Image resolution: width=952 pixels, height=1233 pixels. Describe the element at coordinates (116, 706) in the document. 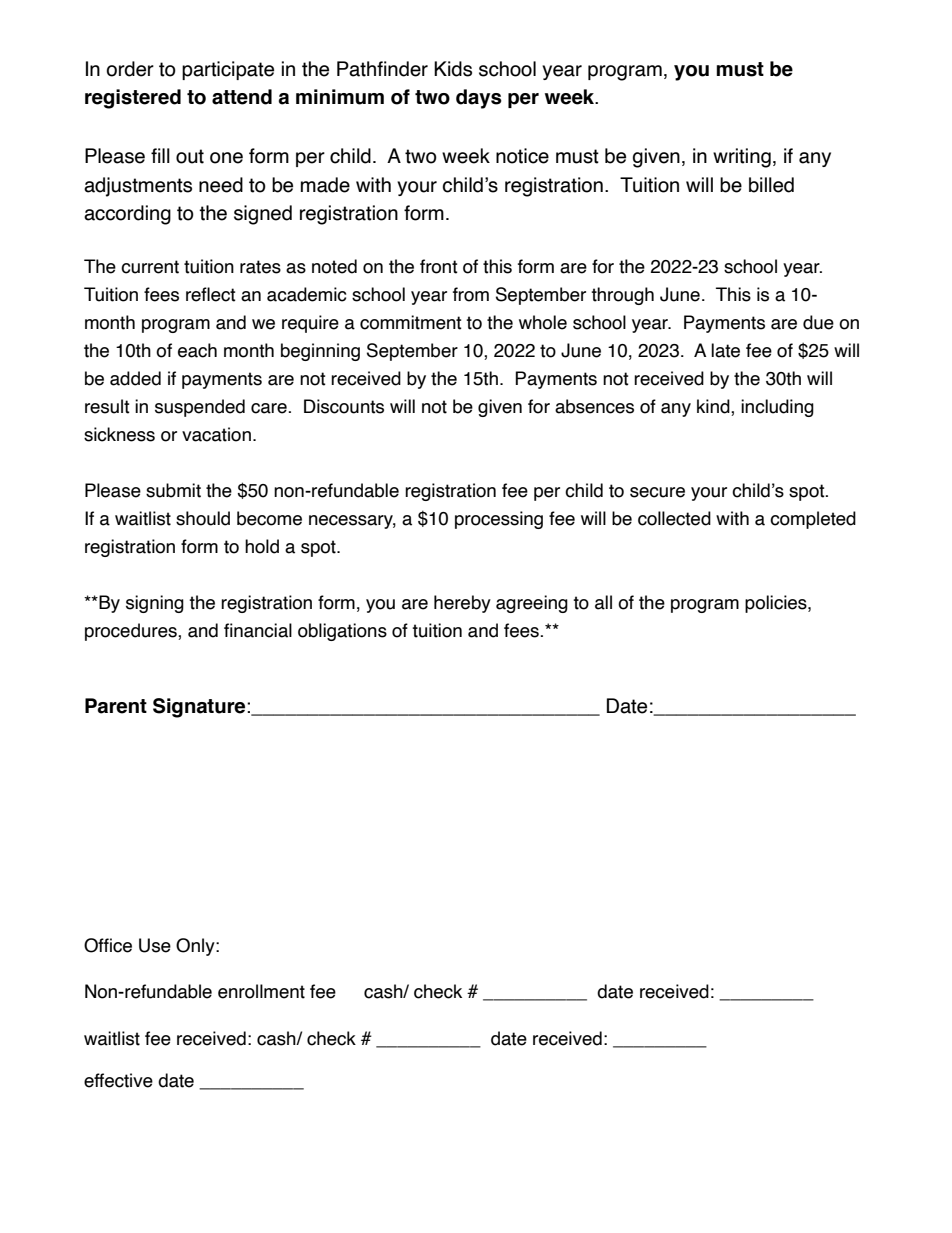

I see `Parent` at that location.
